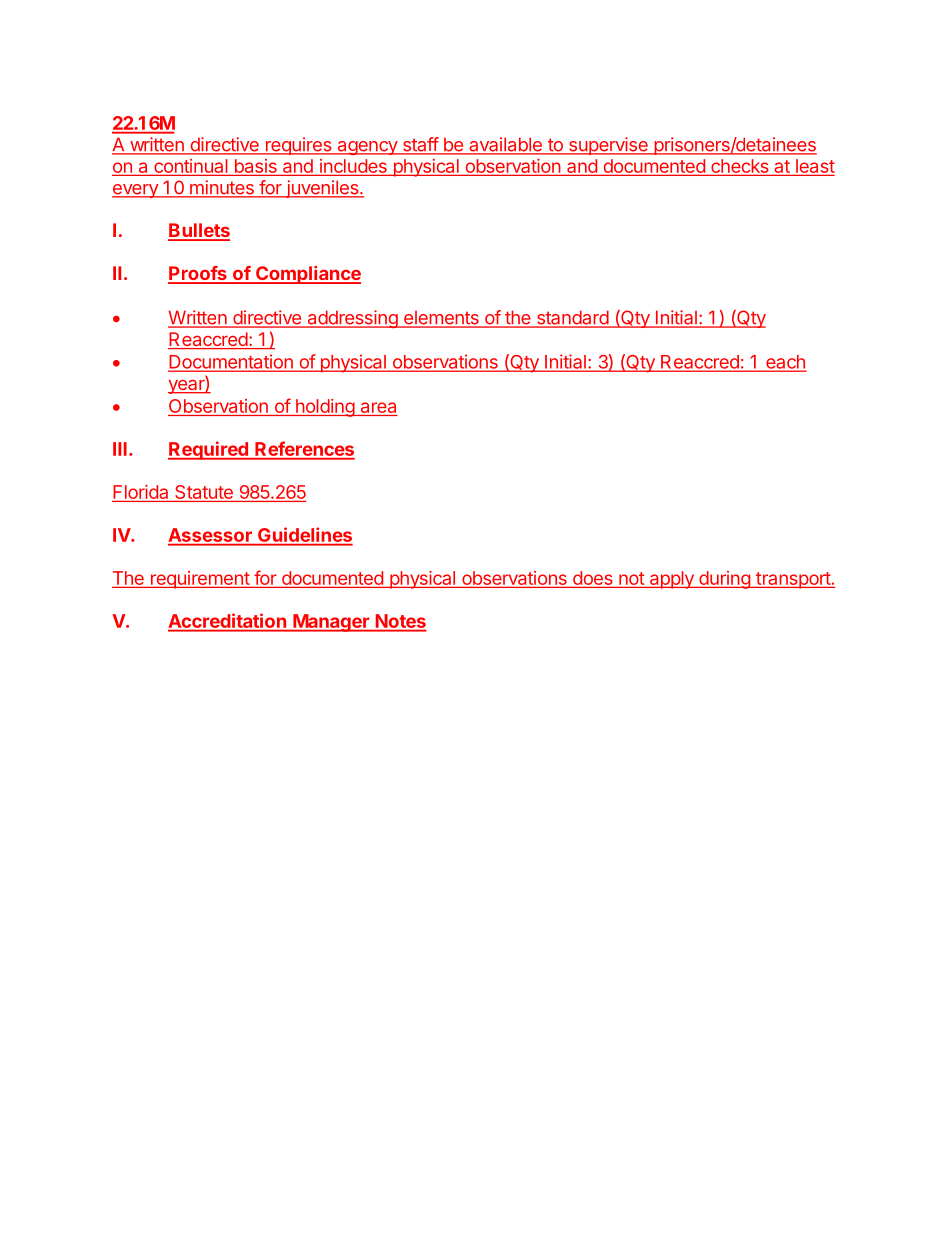 The height and width of the image is (1233, 952). I want to click on continual, so click(191, 166).
